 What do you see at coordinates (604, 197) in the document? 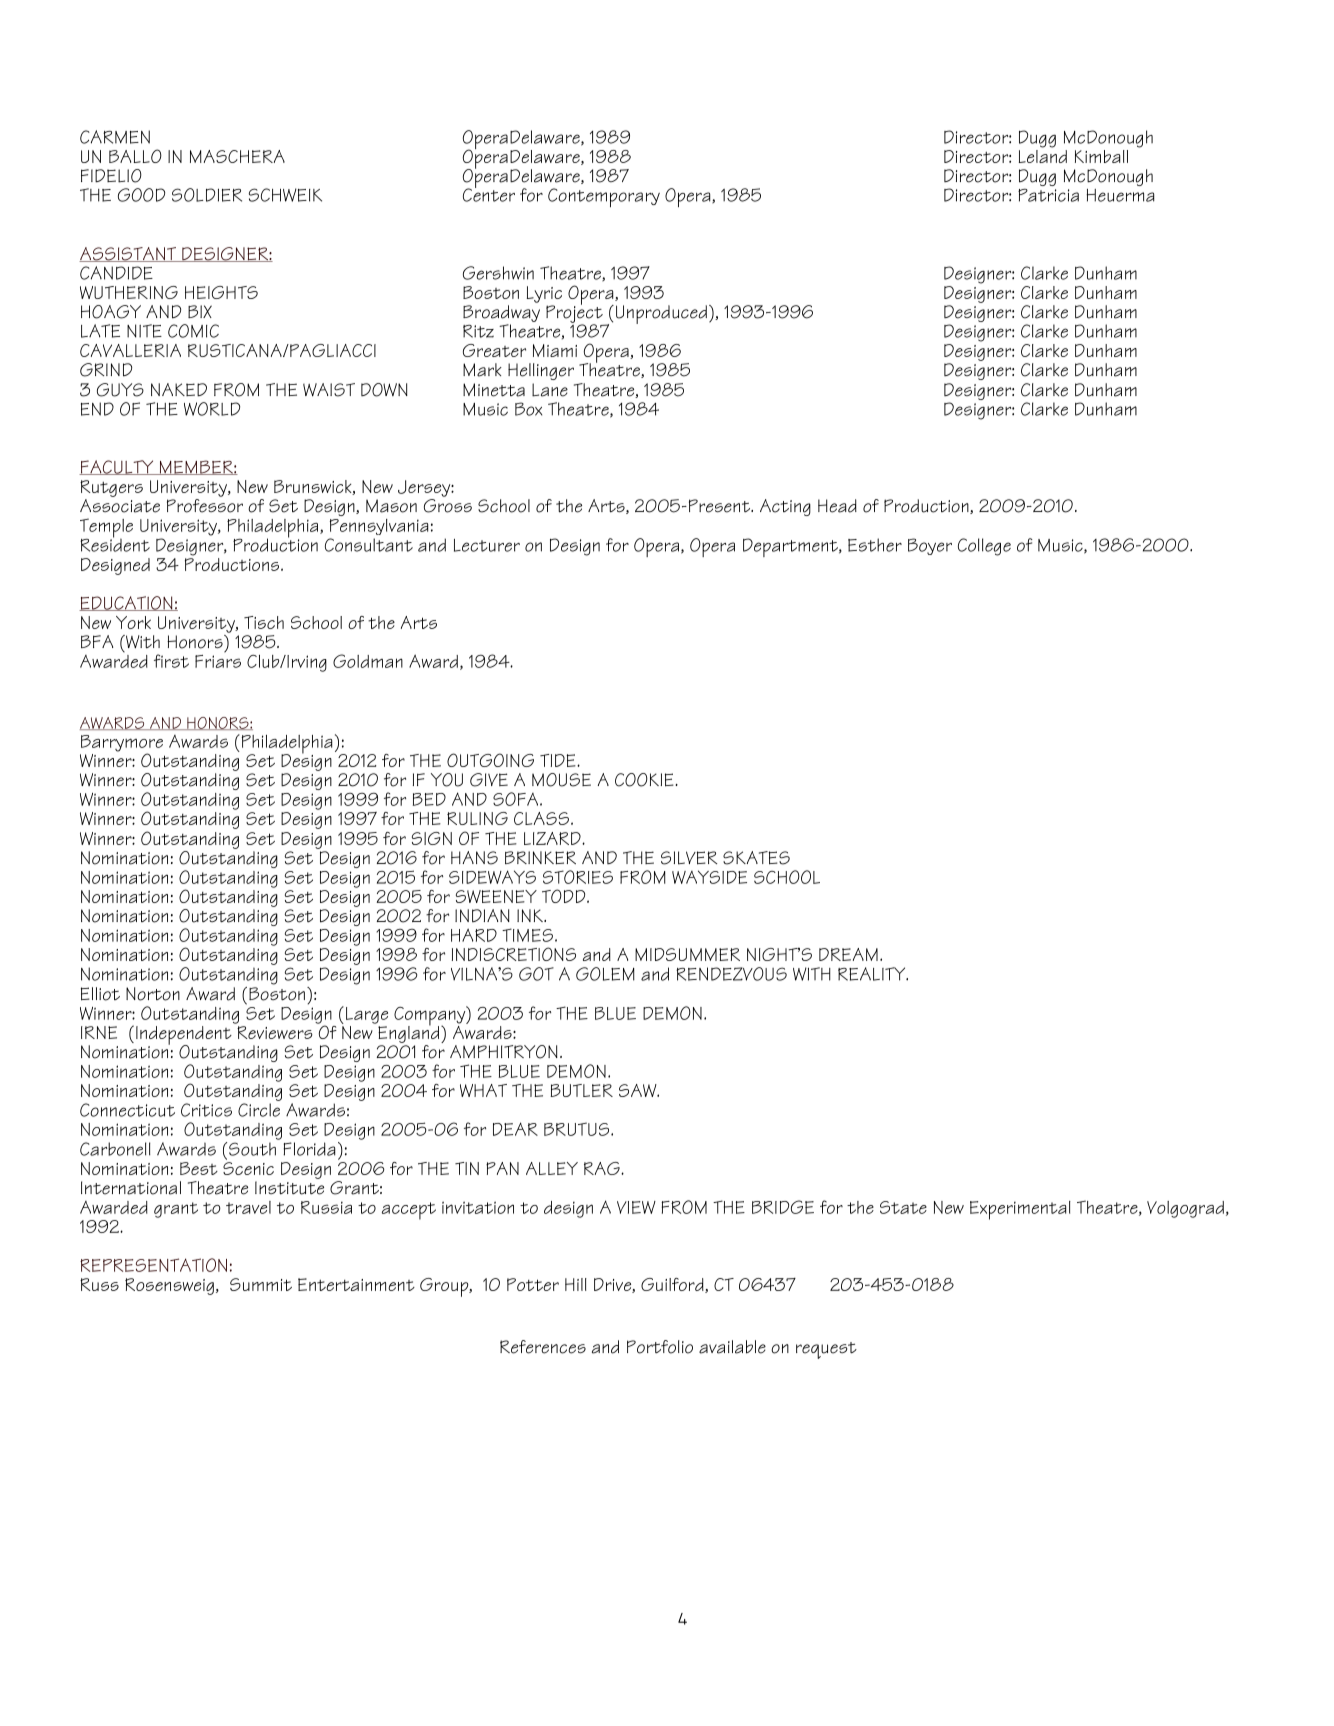
I see `Contemporary` at bounding box center [604, 197].
